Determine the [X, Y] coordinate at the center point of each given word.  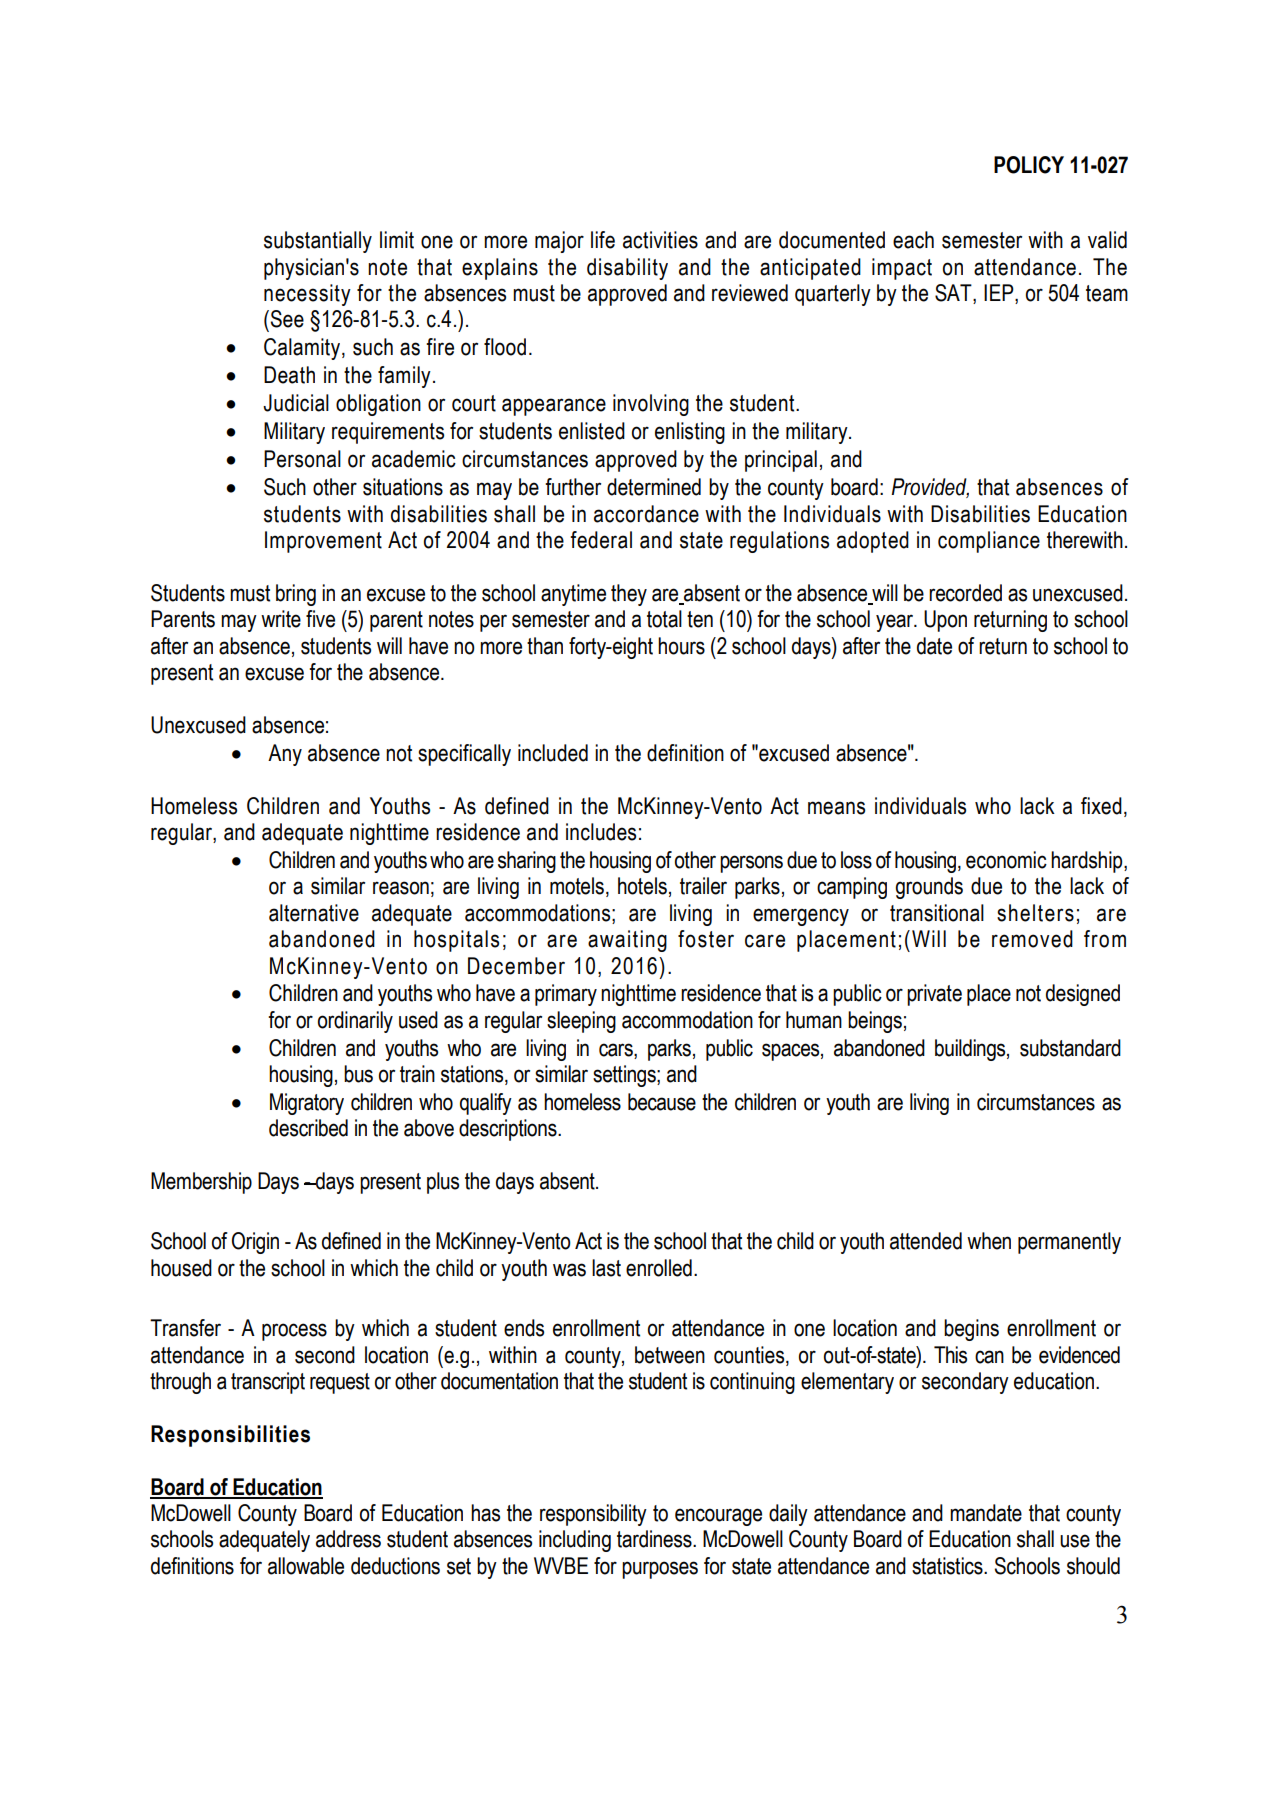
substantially [318, 242]
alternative [314, 913]
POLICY [1029, 165]
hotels [642, 886]
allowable [306, 1566]
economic [1006, 860]
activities [660, 240]
